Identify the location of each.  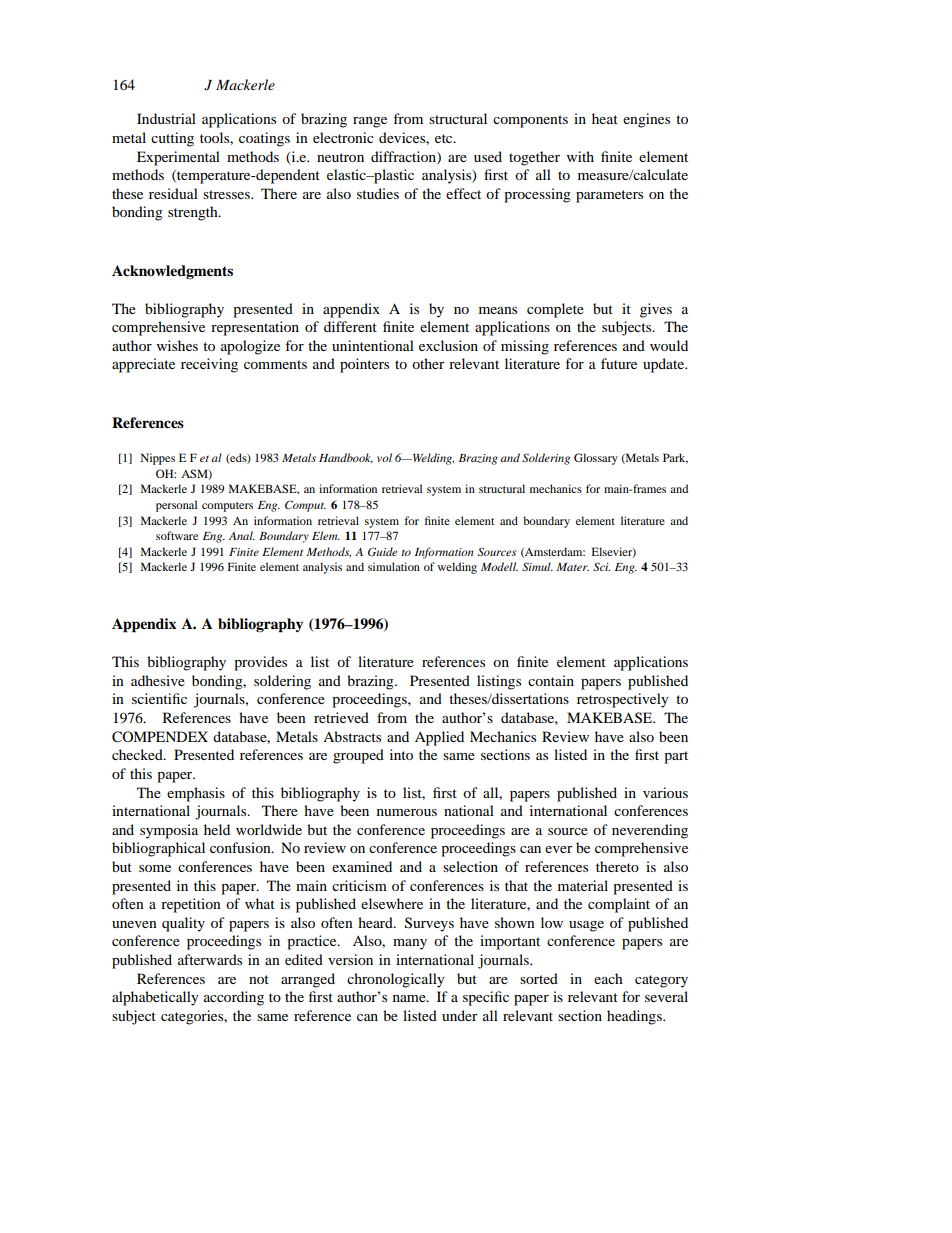
(608, 978).
